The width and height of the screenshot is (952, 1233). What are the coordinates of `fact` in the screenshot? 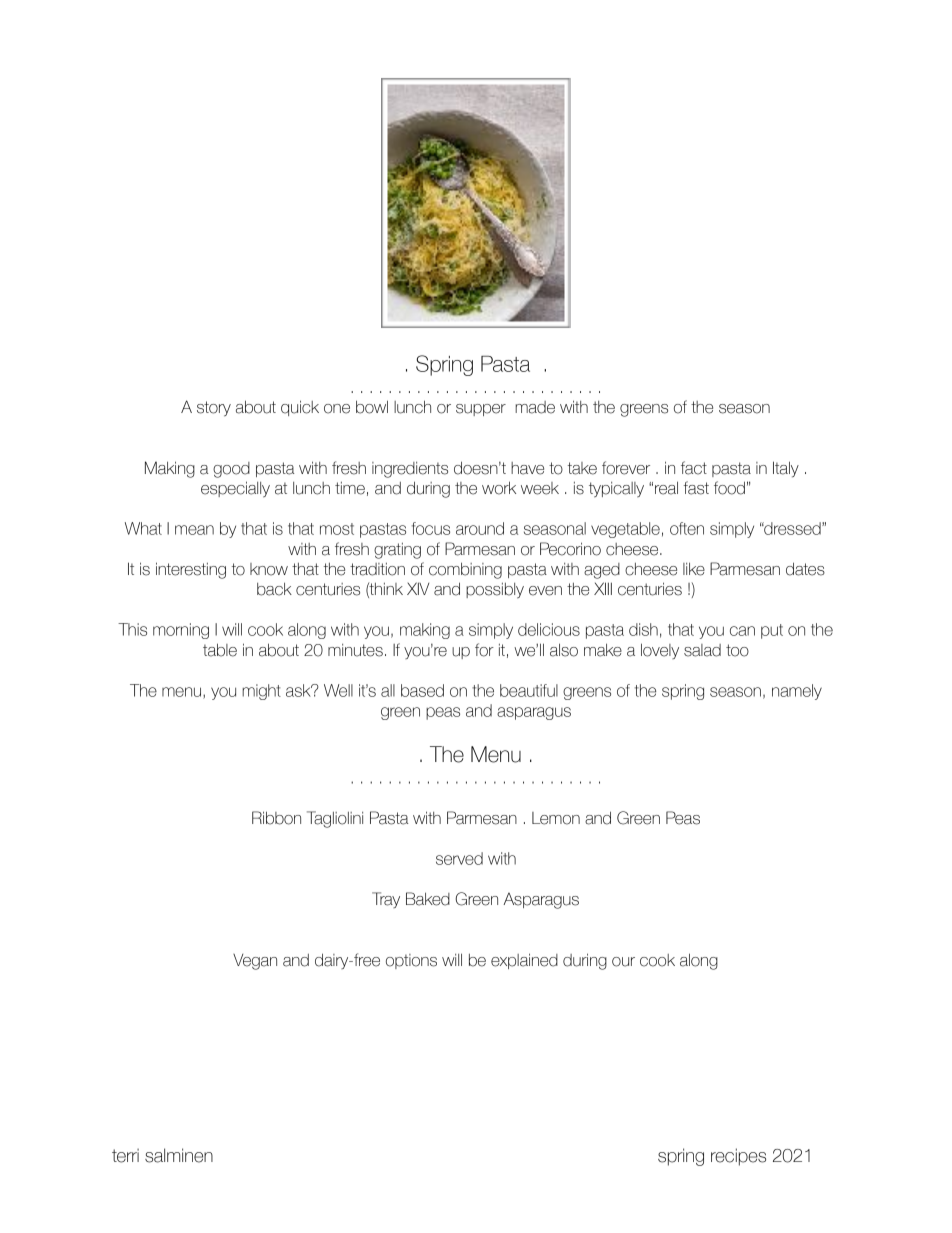 It's located at (694, 468).
